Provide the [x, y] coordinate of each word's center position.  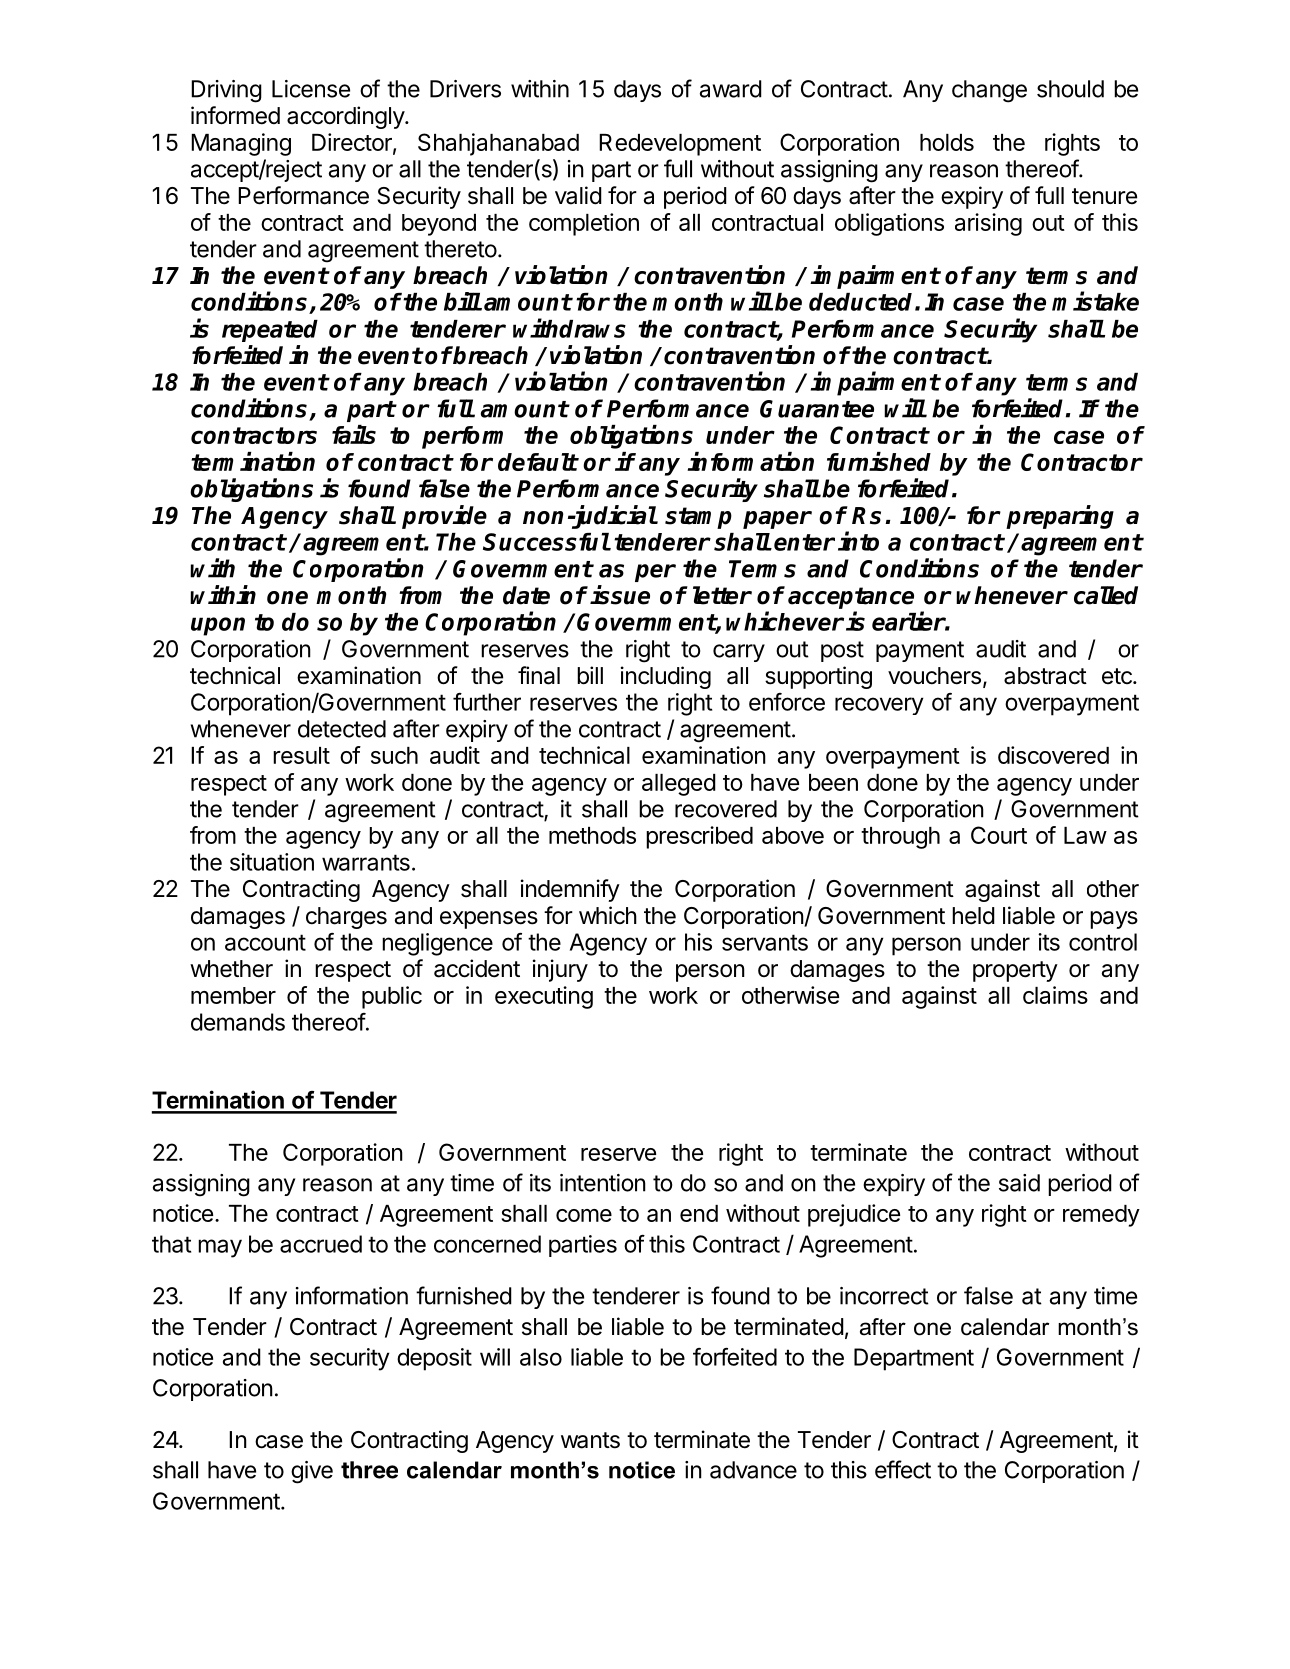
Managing [241, 144]
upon [218, 626]
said [1019, 1183]
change [989, 91]
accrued [321, 1244]
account [265, 942]
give [312, 1472]
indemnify [570, 890]
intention [603, 1183]
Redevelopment [680, 145]
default [538, 462]
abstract [1045, 676]
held [973, 916]
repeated [270, 331]
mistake [1095, 301]
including [666, 677]
